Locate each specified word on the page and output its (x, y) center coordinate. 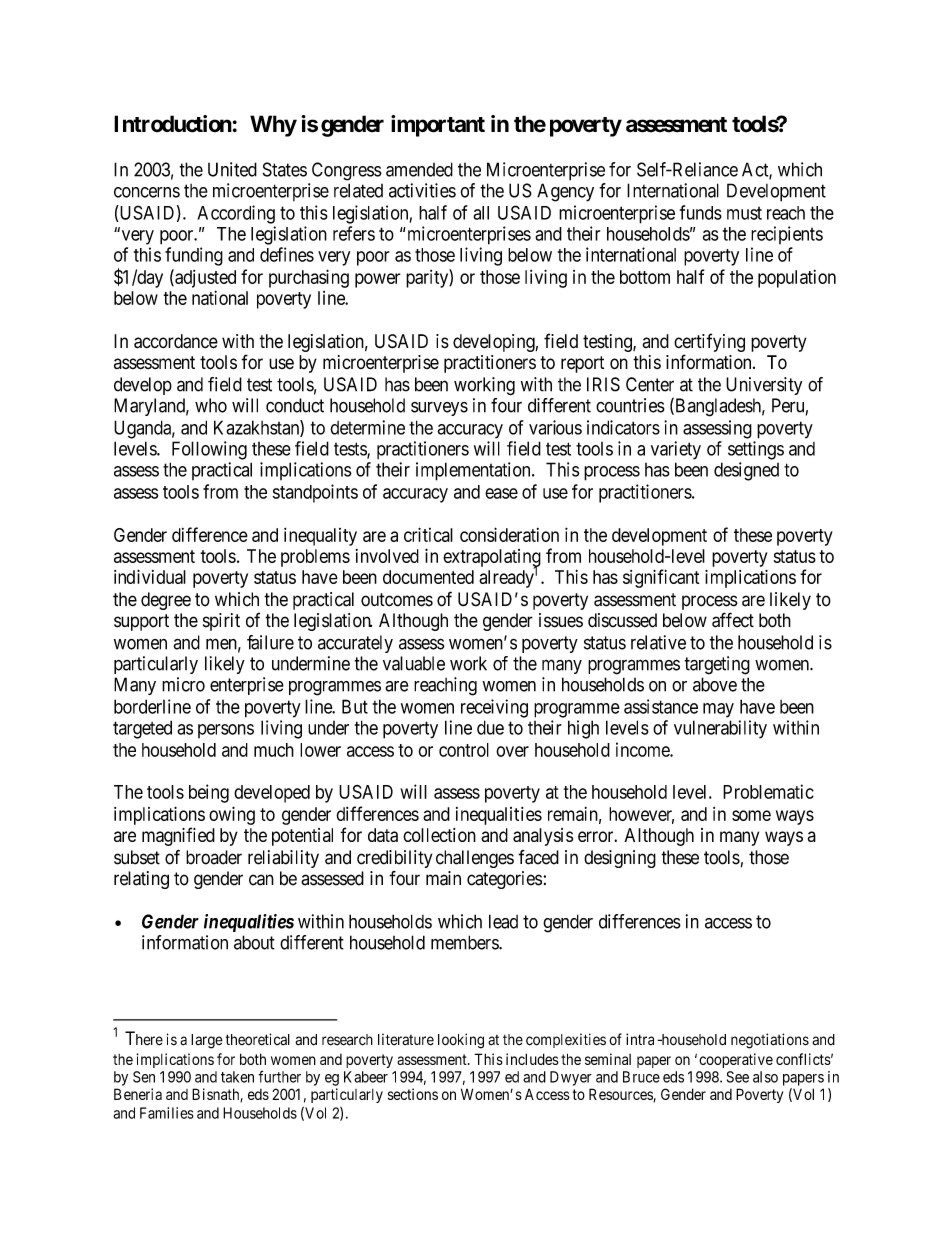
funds (701, 212)
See (738, 1077)
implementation (474, 471)
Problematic (768, 791)
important (438, 126)
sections (413, 1094)
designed (746, 471)
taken (237, 1077)
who (211, 405)
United (232, 169)
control (464, 750)
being (209, 793)
